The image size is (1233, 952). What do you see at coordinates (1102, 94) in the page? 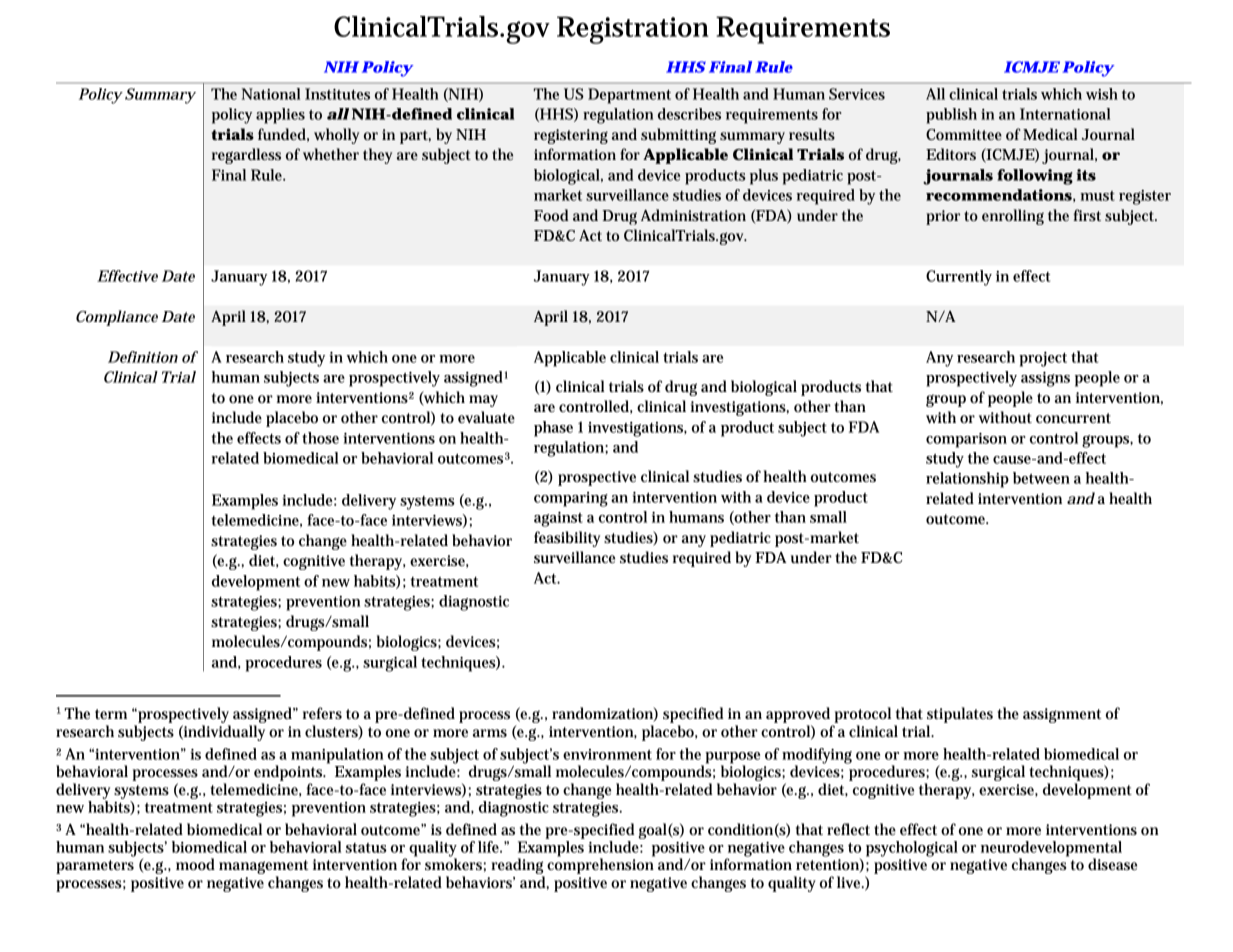
I see `wish` at bounding box center [1102, 94].
